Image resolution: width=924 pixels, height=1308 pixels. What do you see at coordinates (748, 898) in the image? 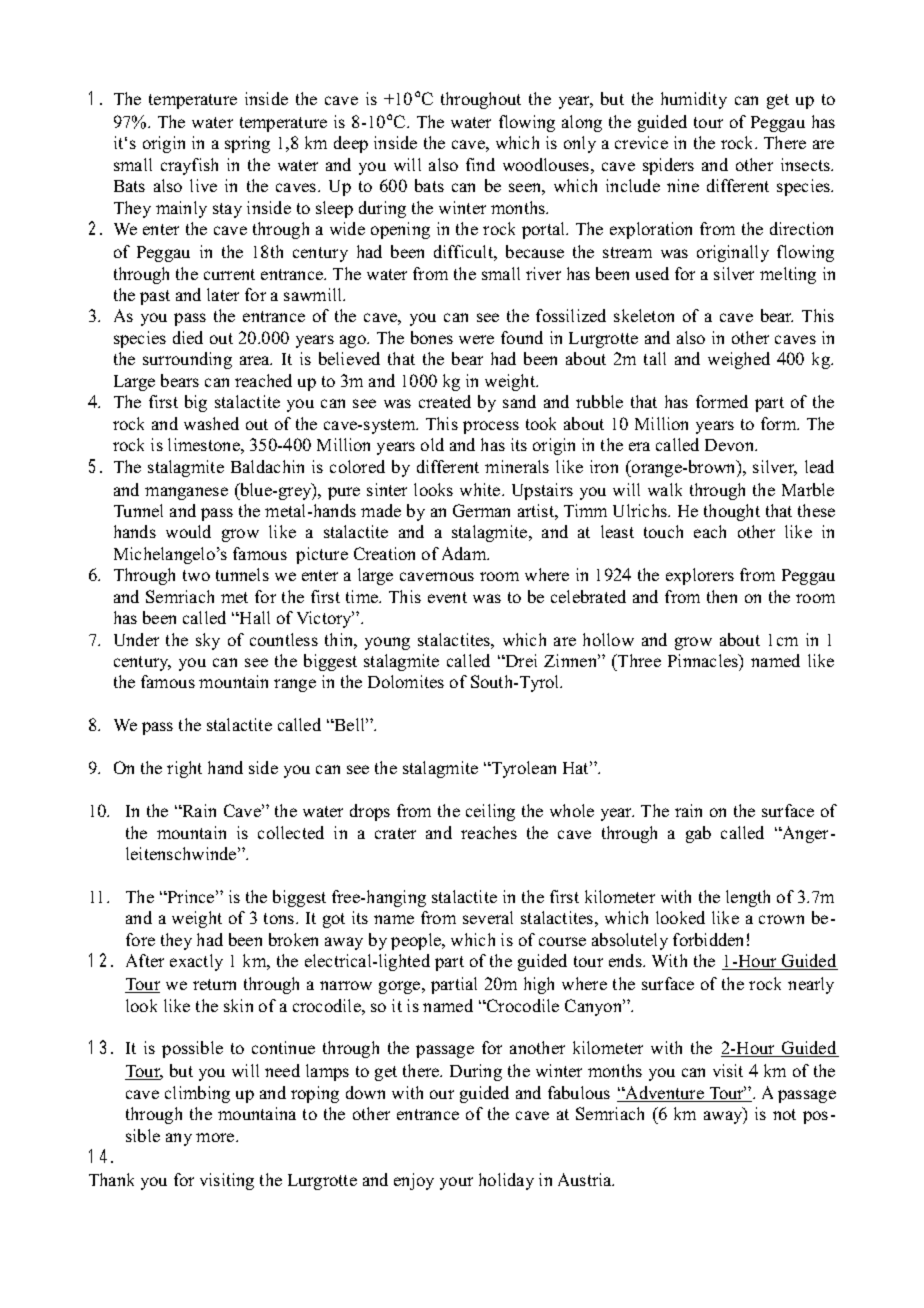
I see `length` at bounding box center [748, 898].
